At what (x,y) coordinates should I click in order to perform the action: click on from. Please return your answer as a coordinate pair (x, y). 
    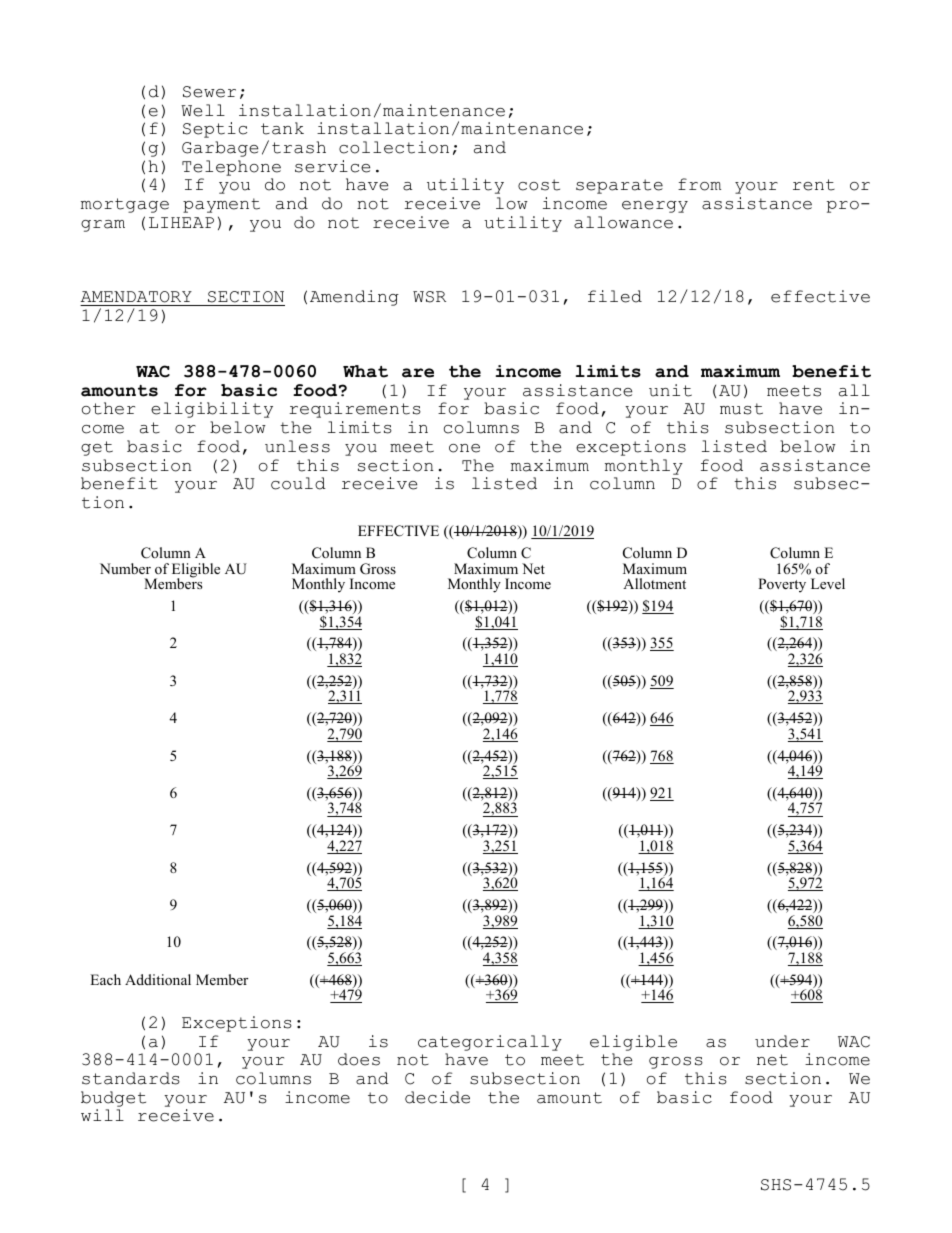
    Looking at the image, I should click on (699, 184).
